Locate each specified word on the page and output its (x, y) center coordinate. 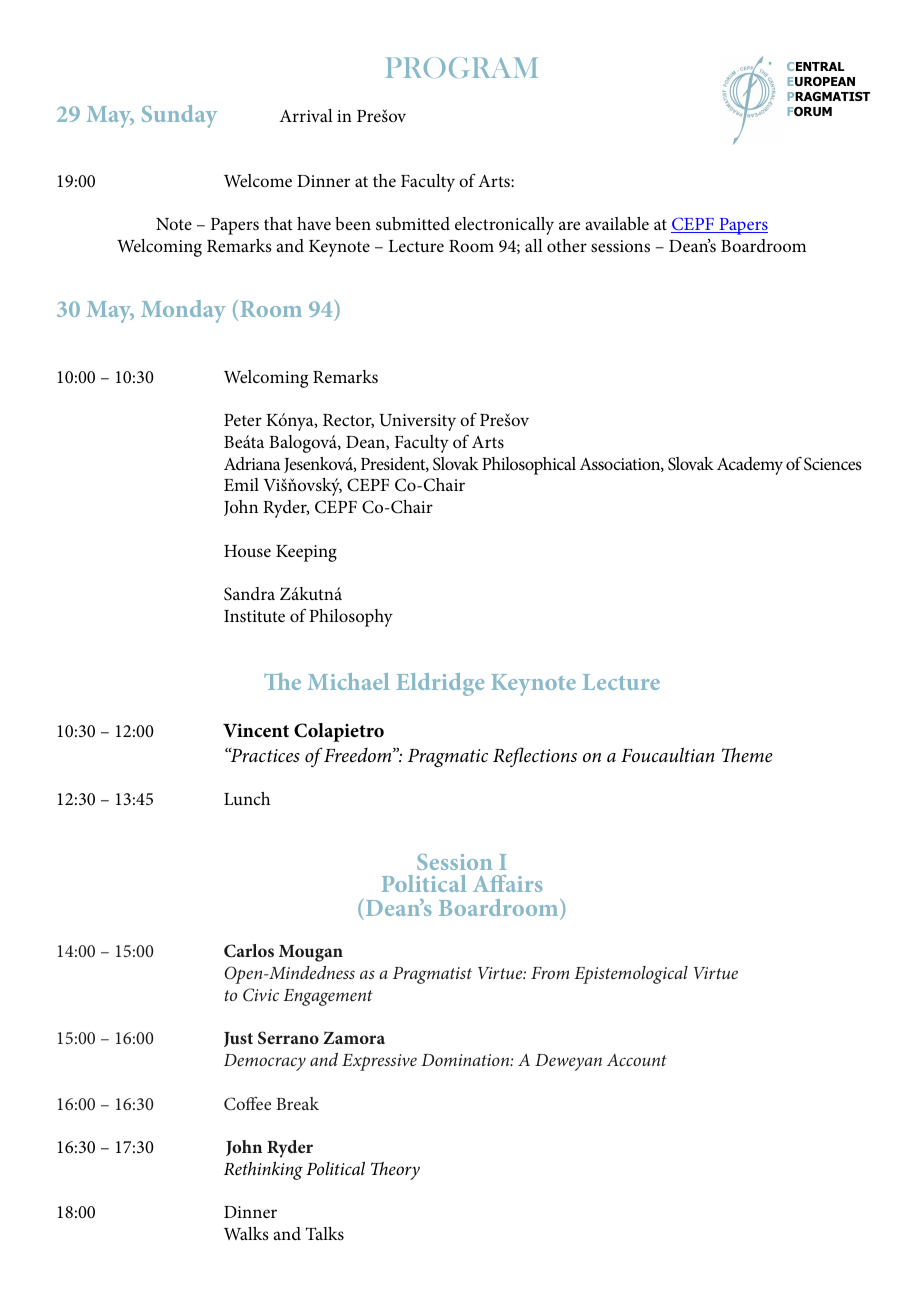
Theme (747, 755)
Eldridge (440, 684)
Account (637, 1060)
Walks (246, 1233)
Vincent (256, 731)
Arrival (306, 115)
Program (462, 67)
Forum (810, 111)
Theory (395, 1171)
